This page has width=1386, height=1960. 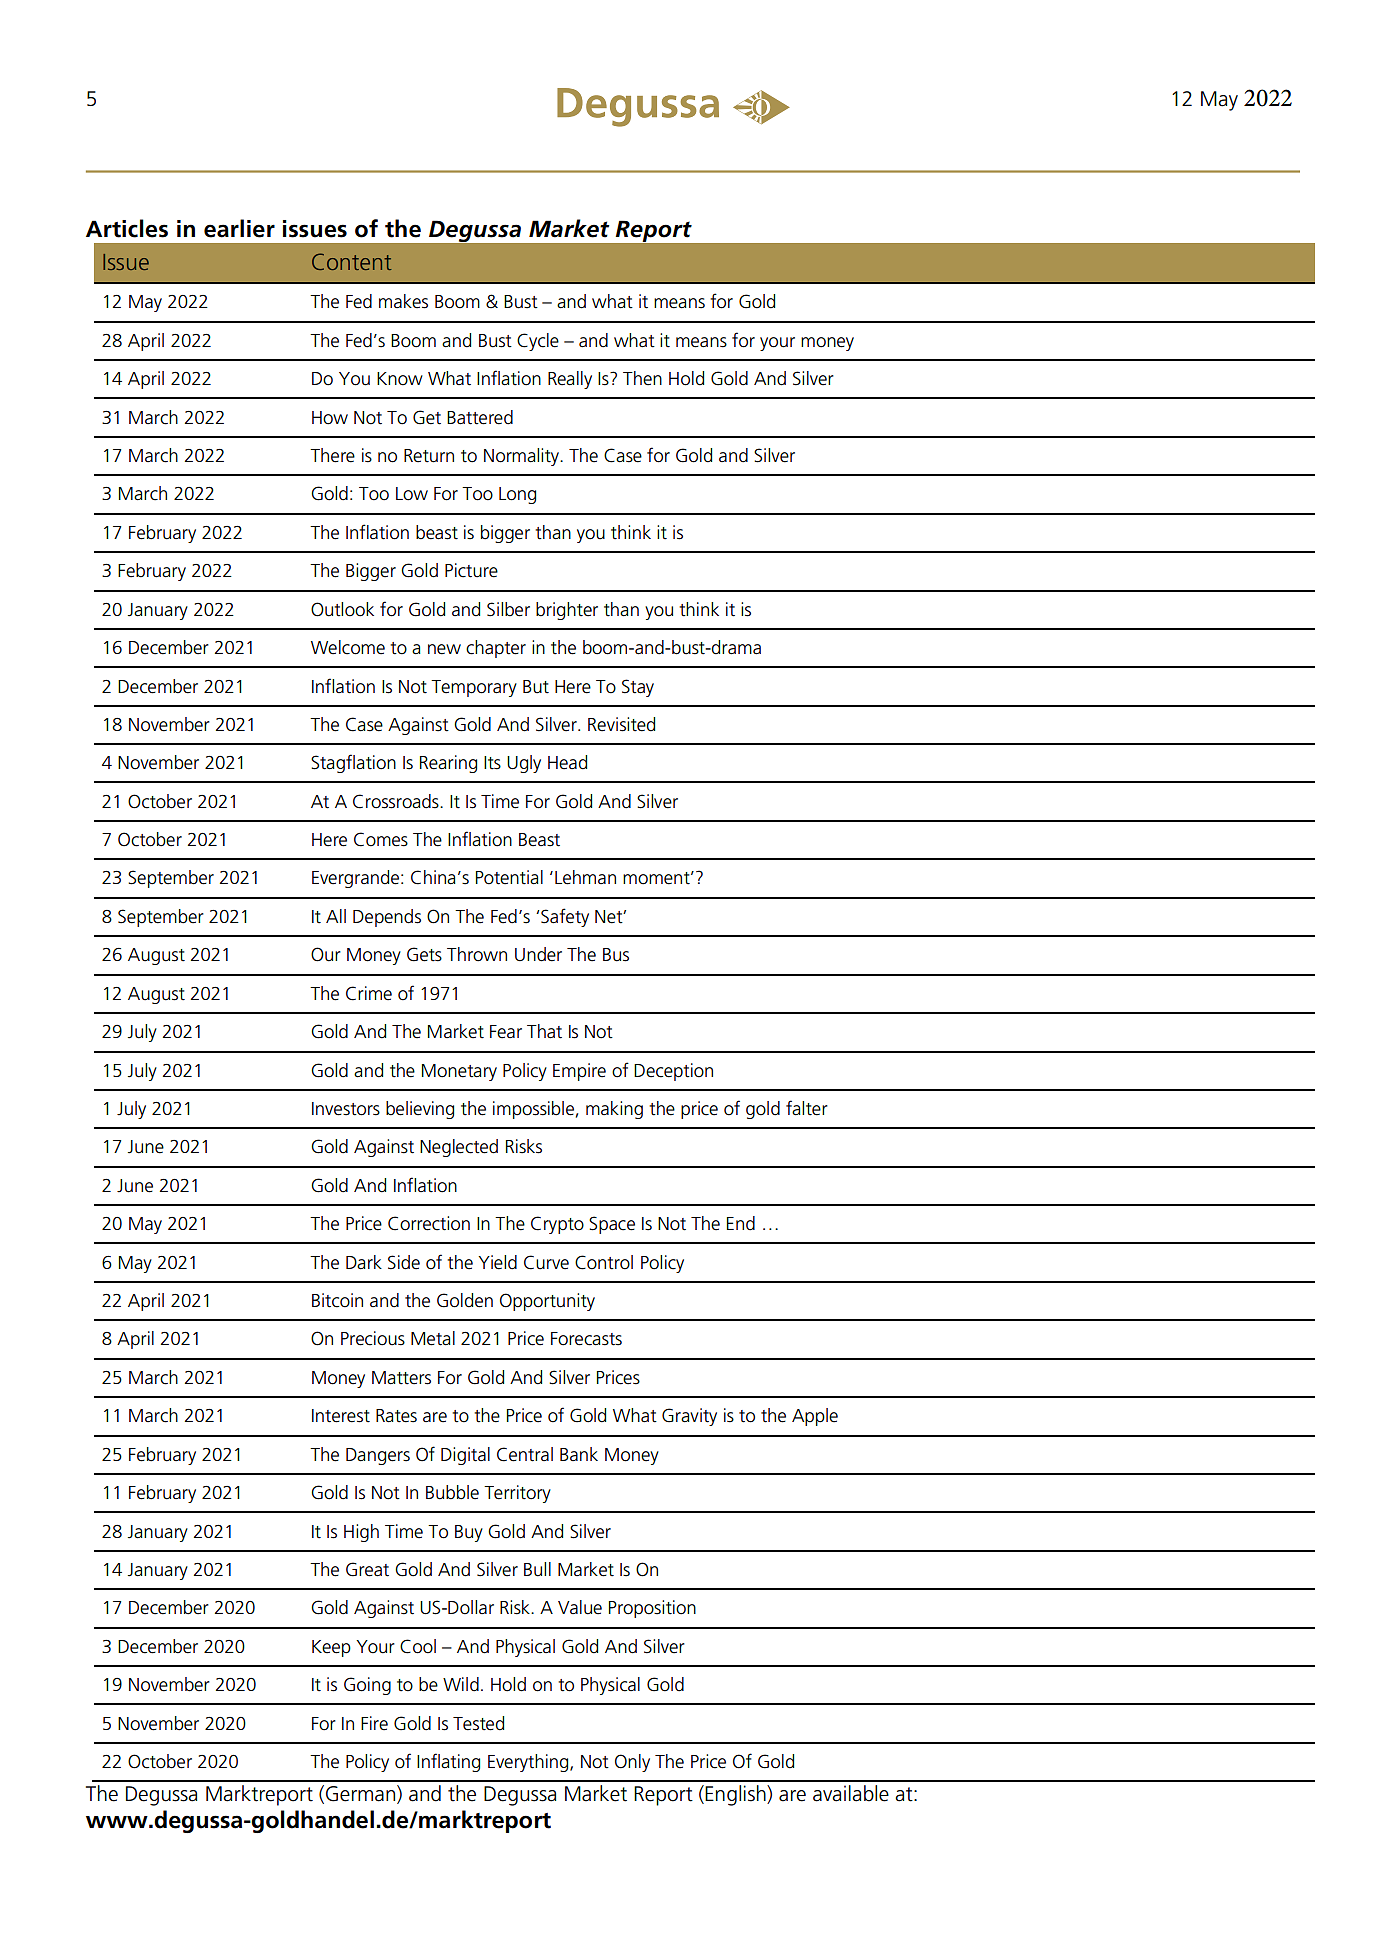 I want to click on Tested, so click(x=478, y=1723).
